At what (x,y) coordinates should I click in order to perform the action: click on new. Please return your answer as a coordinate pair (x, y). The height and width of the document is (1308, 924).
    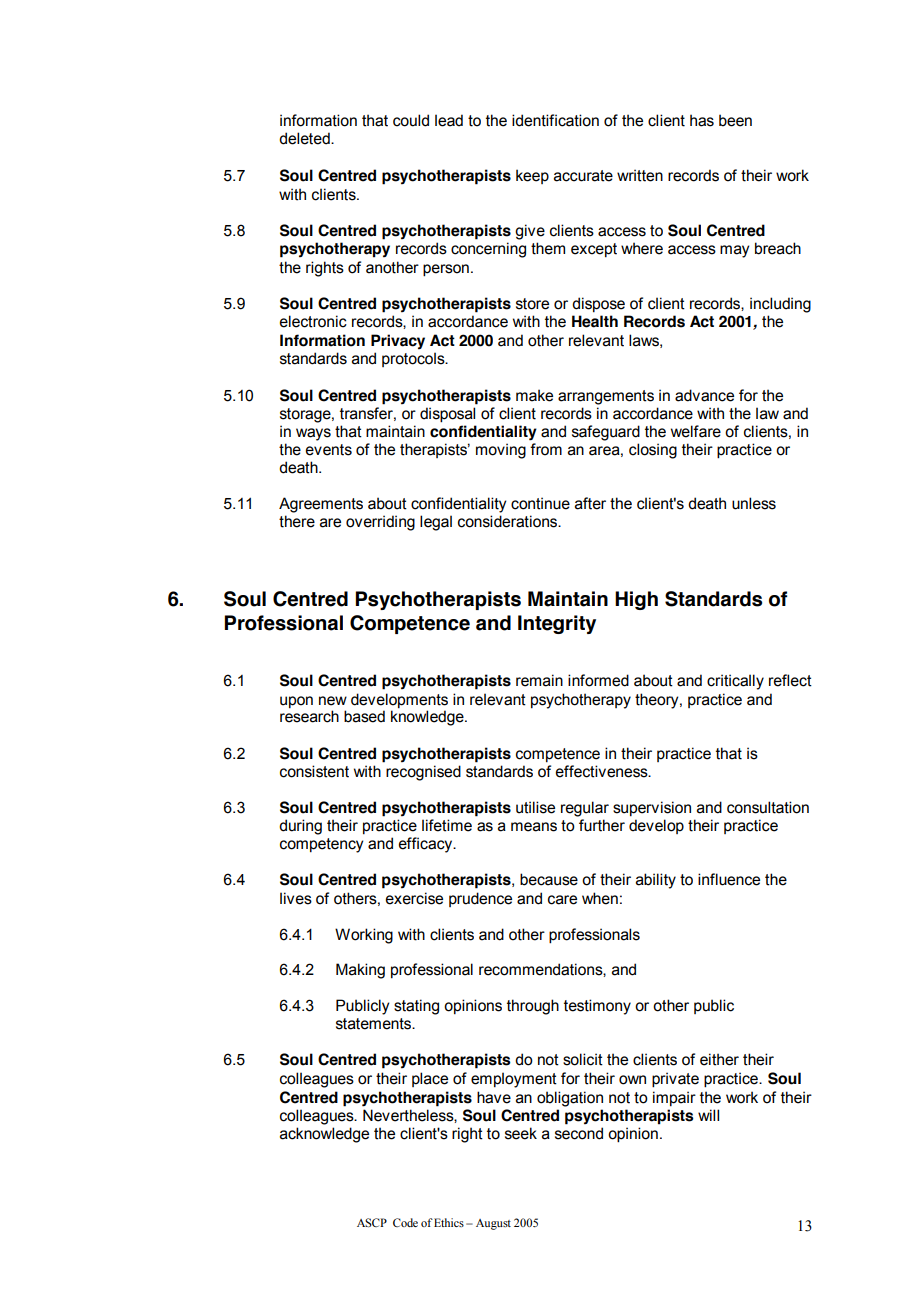
    Looking at the image, I should click on (333, 701).
